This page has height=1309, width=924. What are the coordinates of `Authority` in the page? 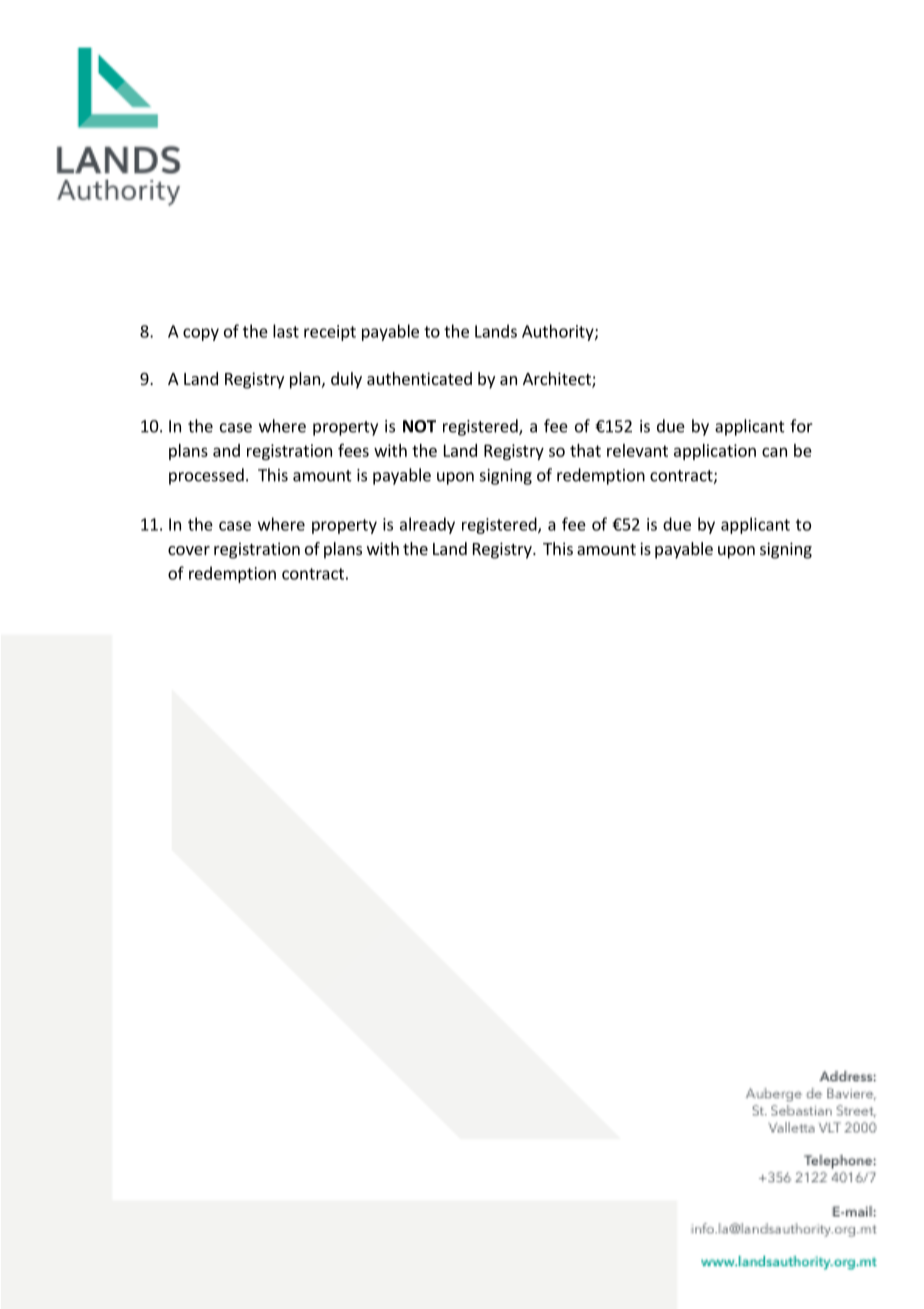 It's located at (559, 332).
